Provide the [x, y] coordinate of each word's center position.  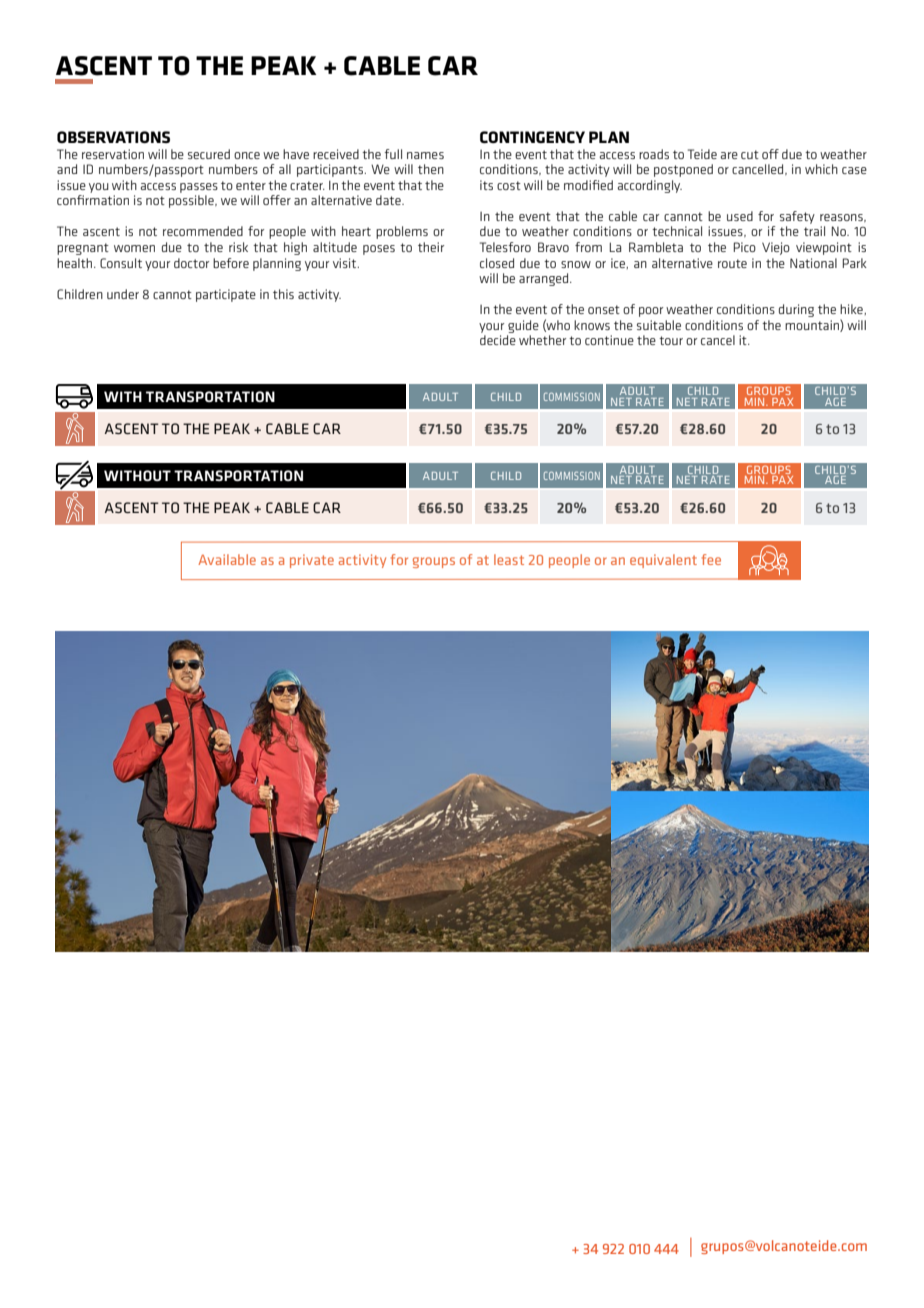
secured [209, 154]
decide [498, 340]
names [425, 155]
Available [227, 559]
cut [750, 154]
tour [671, 340]
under [123, 294]
